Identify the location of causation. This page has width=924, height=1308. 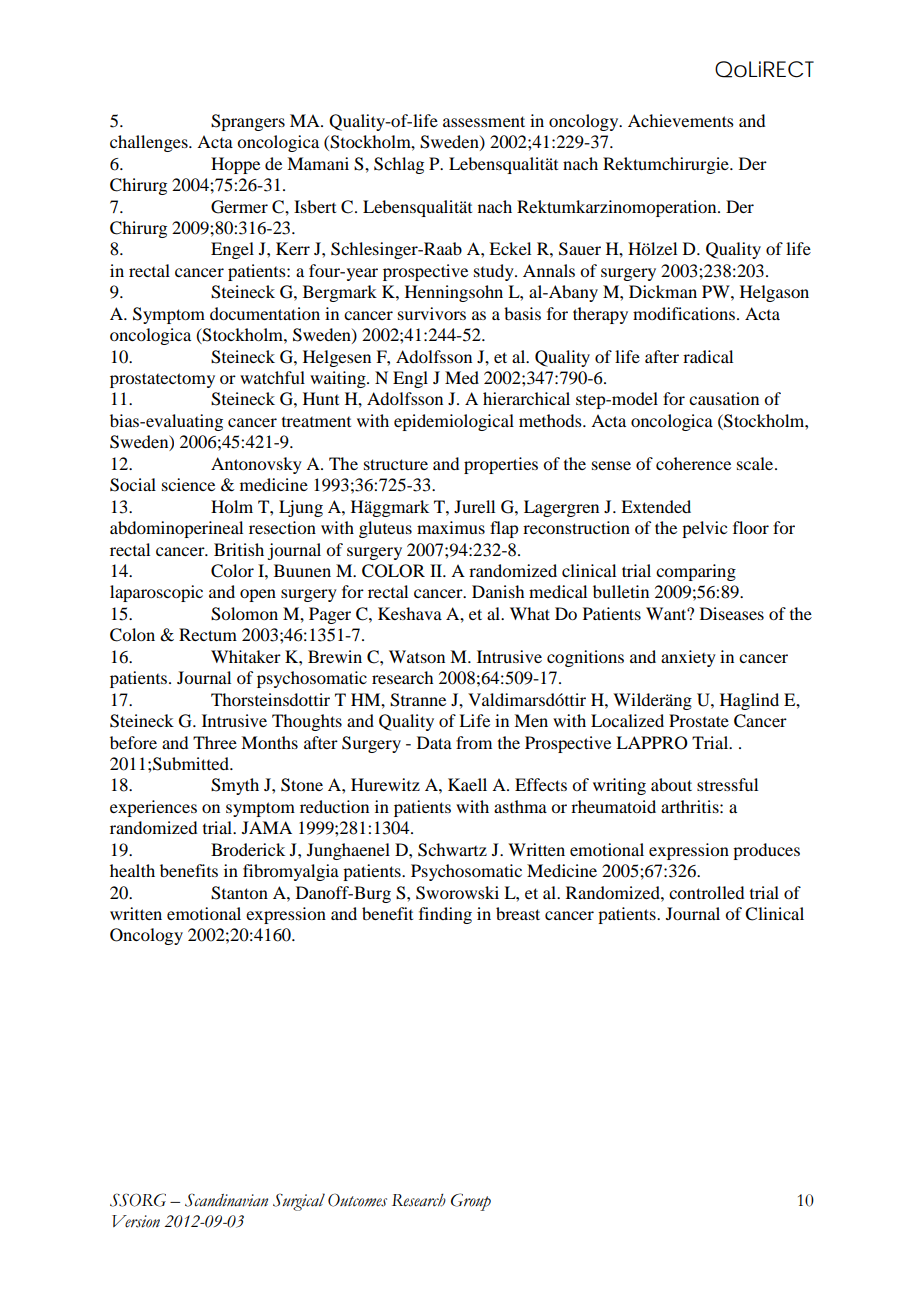
(724, 398).
